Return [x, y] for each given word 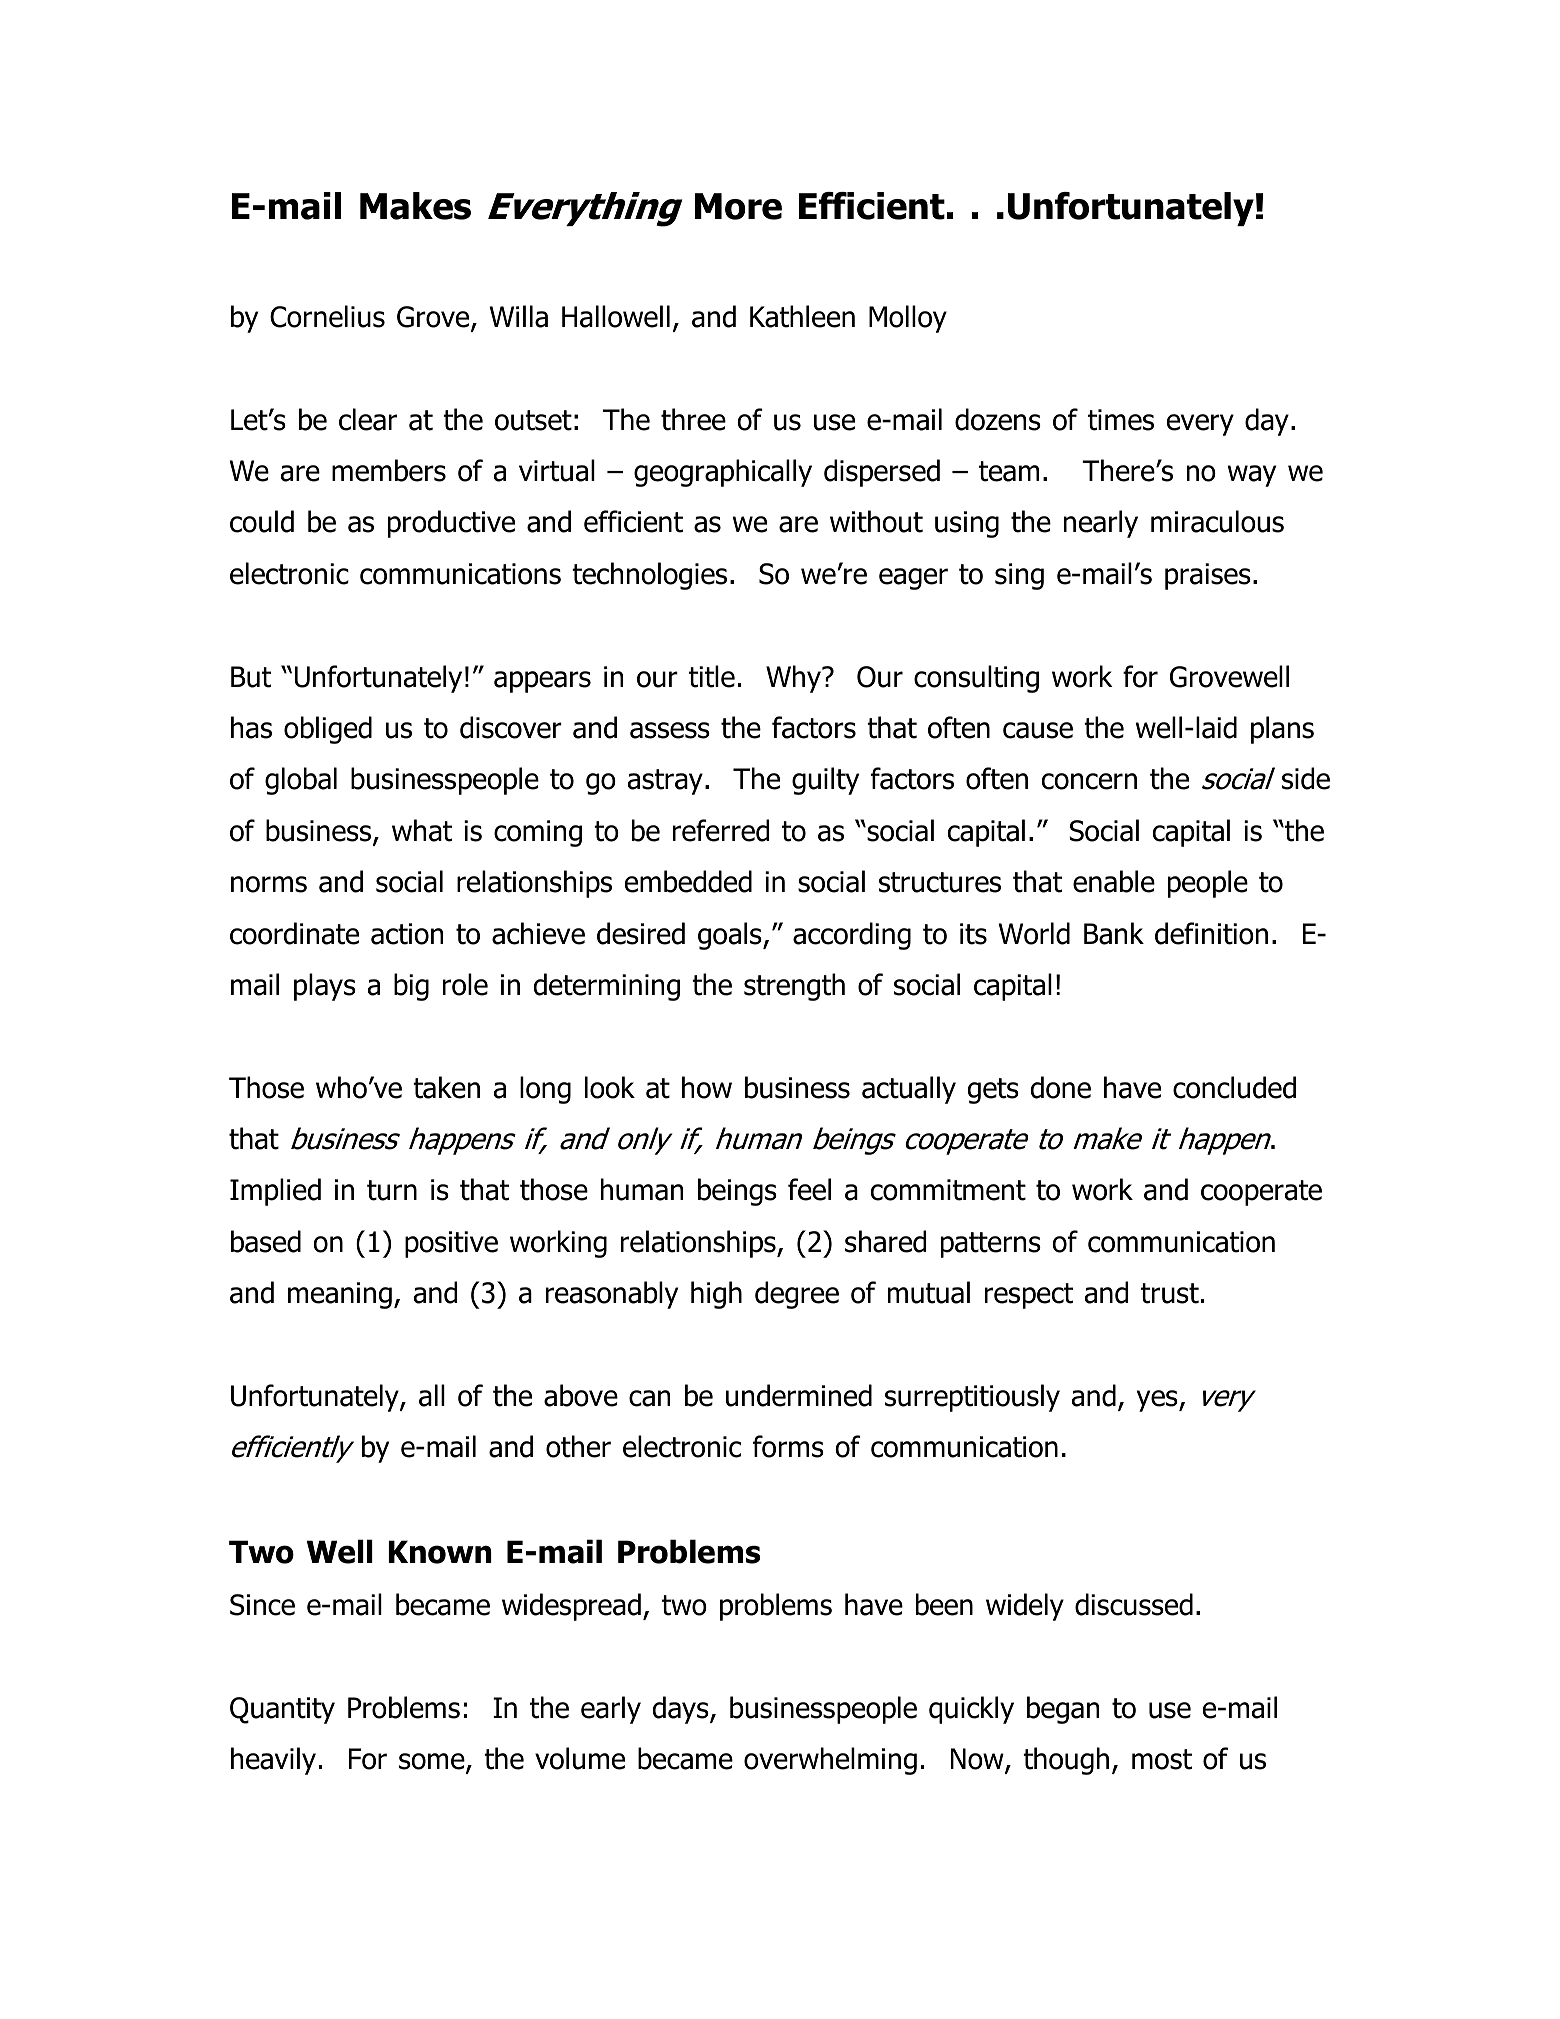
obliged [328, 730]
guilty [825, 781]
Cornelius [327, 316]
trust [1170, 1293]
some [433, 1763]
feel [809, 1189]
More [738, 206]
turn [392, 1190]
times [1121, 420]
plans [1282, 730]
